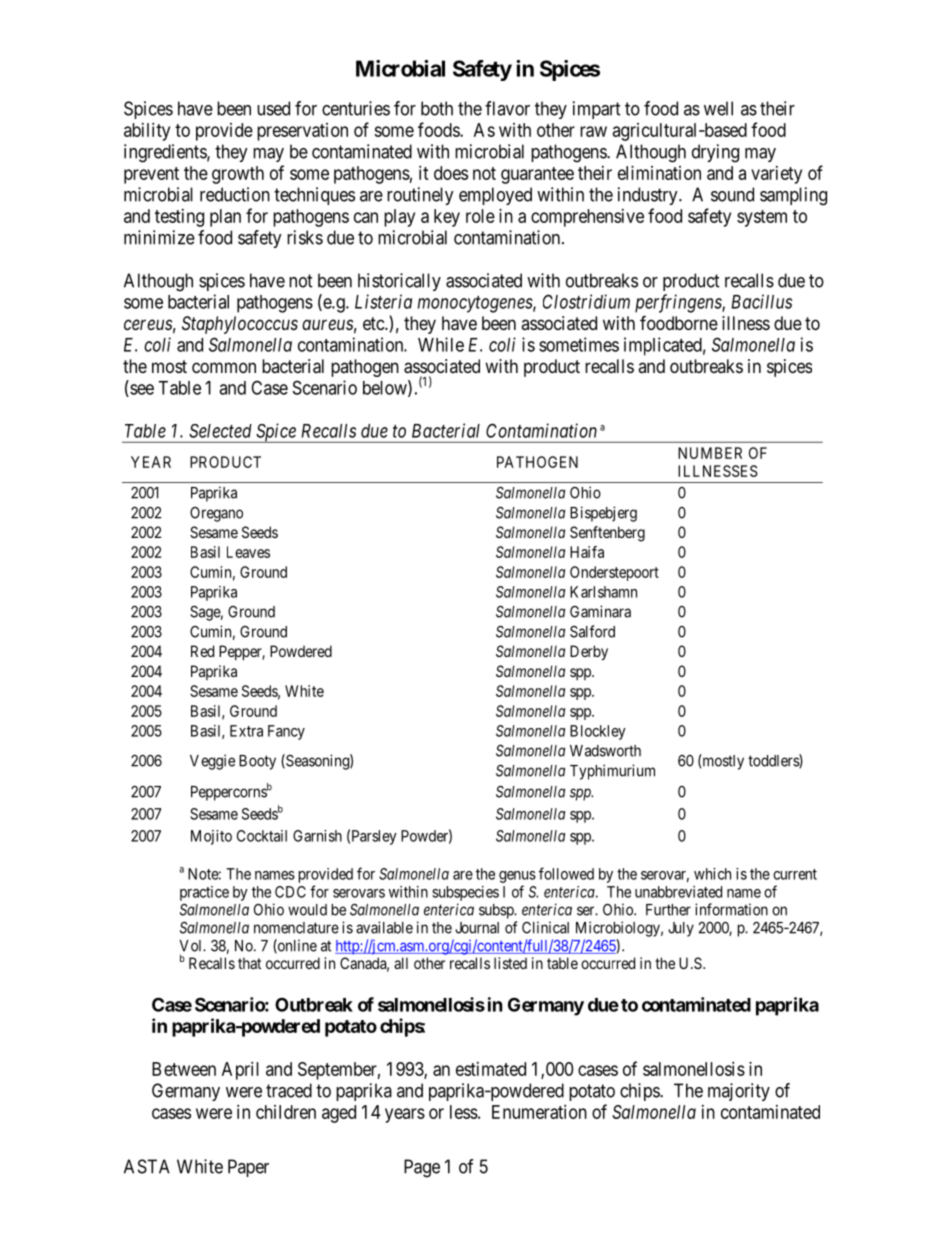 The height and width of the image is (1233, 952). Describe the element at coordinates (451, 173) in the image. I see `does` at that location.
